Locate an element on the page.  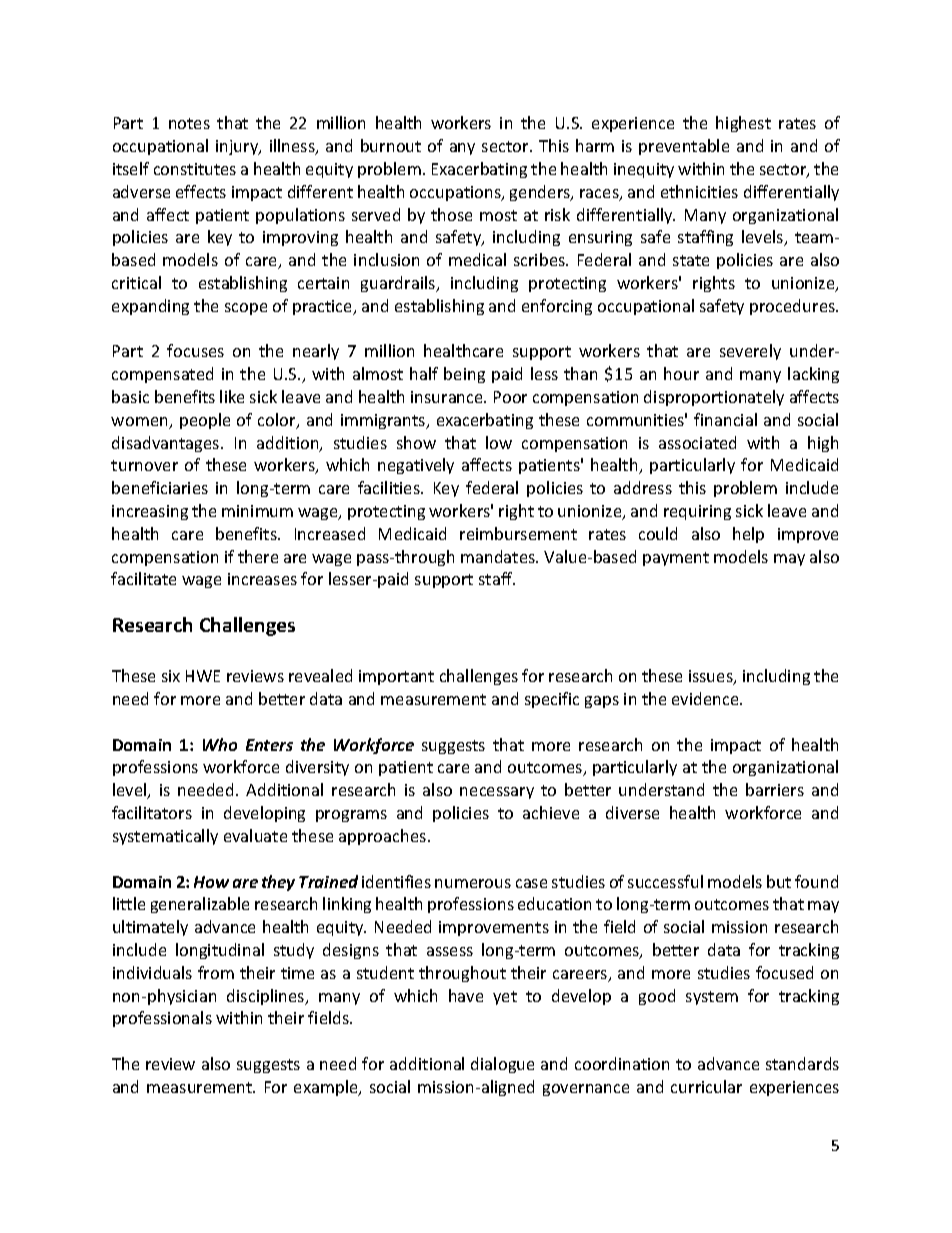
increases is located at coordinates (262, 579).
